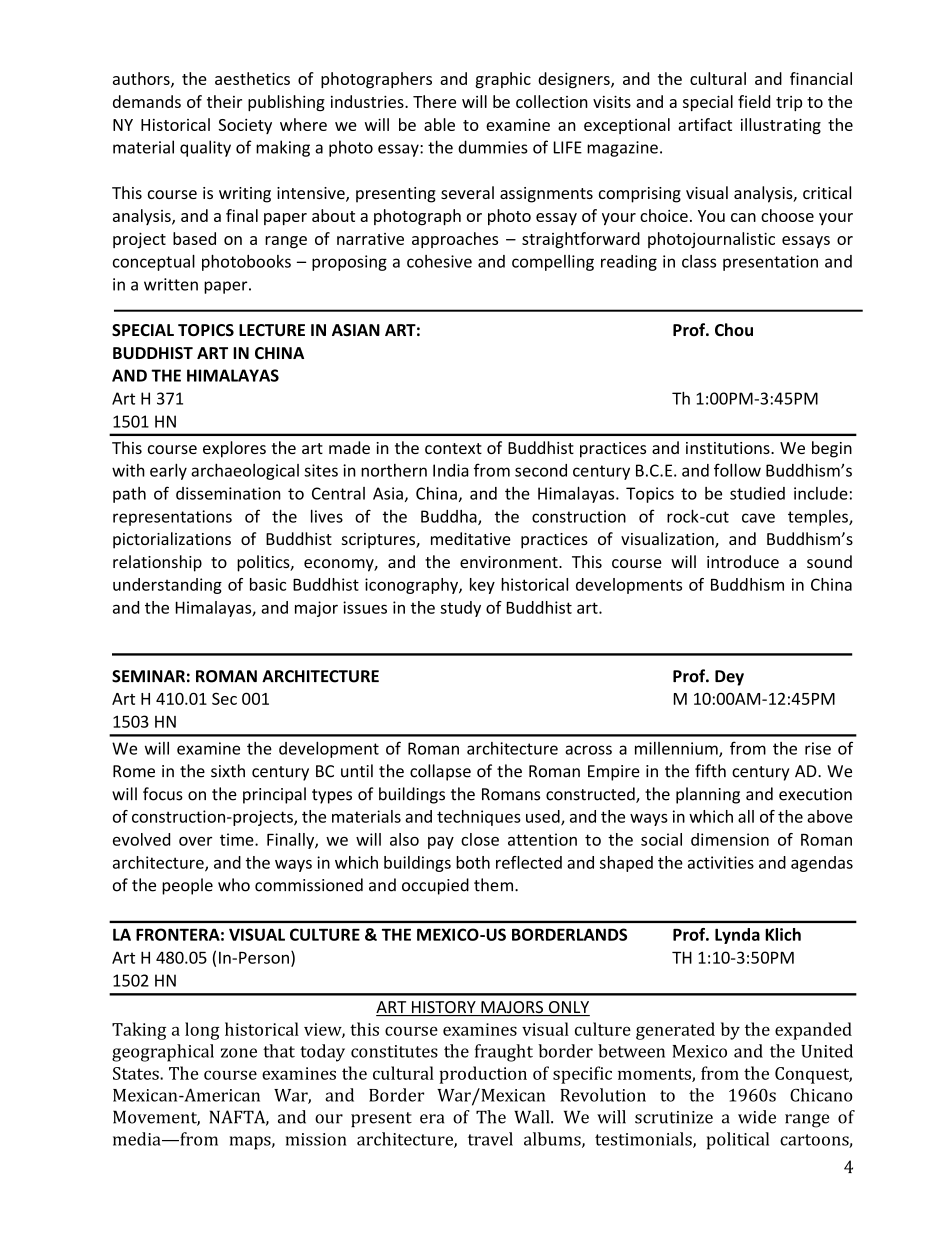 The image size is (952, 1233). Describe the element at coordinates (228, 771) in the image. I see `sixth` at that location.
